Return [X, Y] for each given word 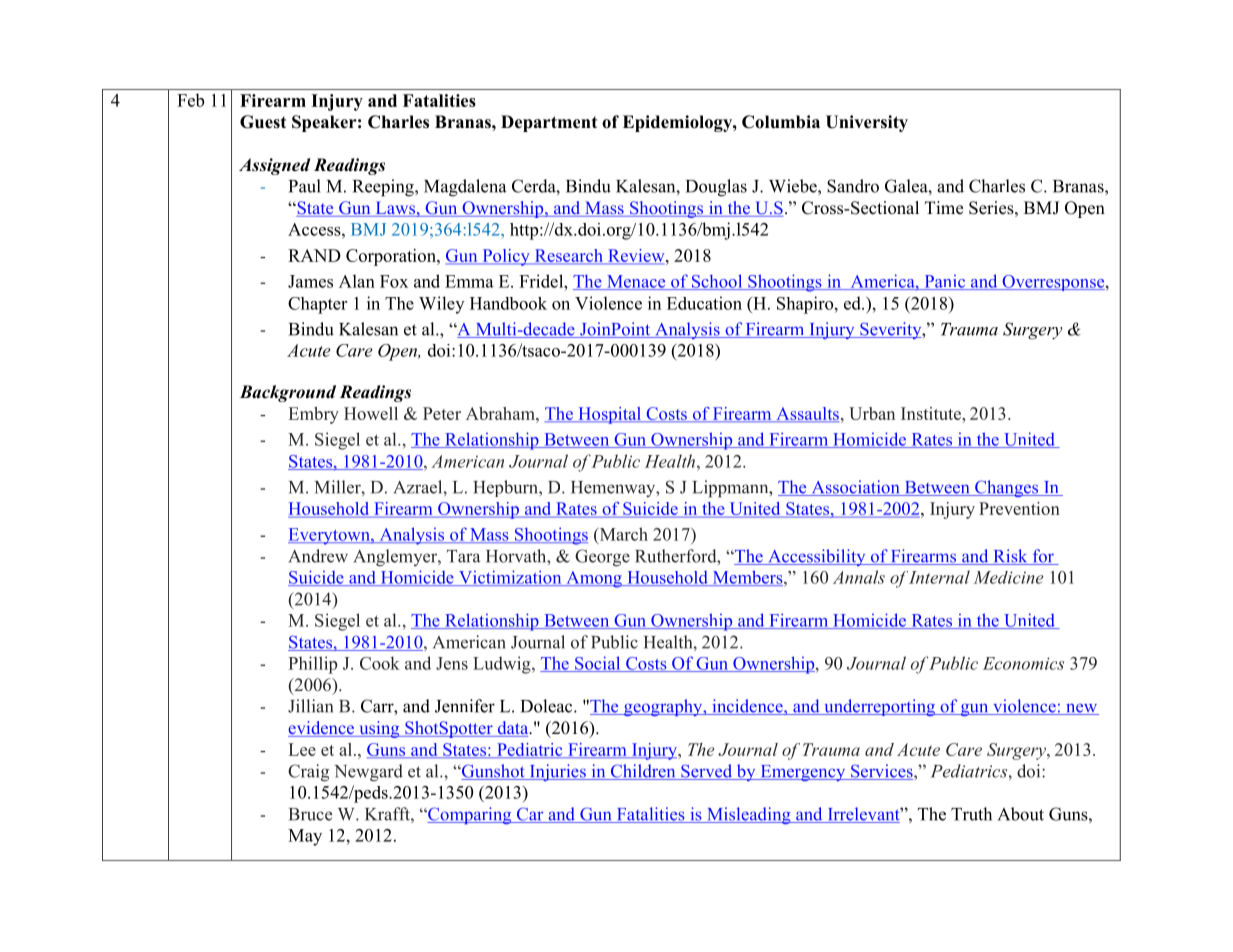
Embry [314, 415]
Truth [971, 814]
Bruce [310, 814]
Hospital [609, 415]
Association [855, 488]
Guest [263, 122]
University [867, 123]
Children [643, 772]
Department [549, 123]
